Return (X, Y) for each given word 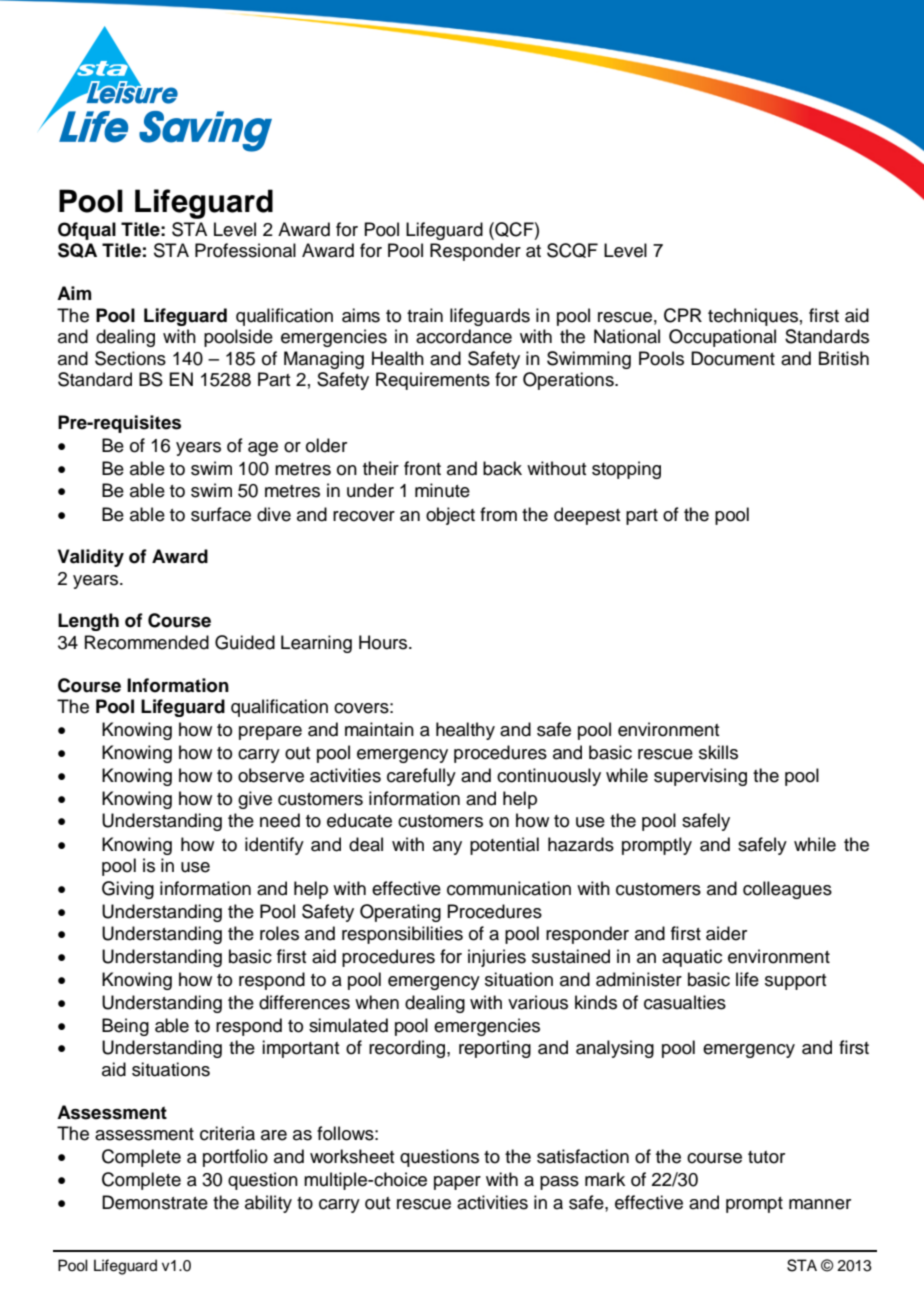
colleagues (787, 890)
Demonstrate (155, 1202)
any (447, 848)
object (450, 516)
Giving (128, 890)
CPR (683, 315)
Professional (245, 250)
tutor (766, 1157)
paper (457, 1183)
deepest (587, 516)
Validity (91, 558)
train (425, 315)
